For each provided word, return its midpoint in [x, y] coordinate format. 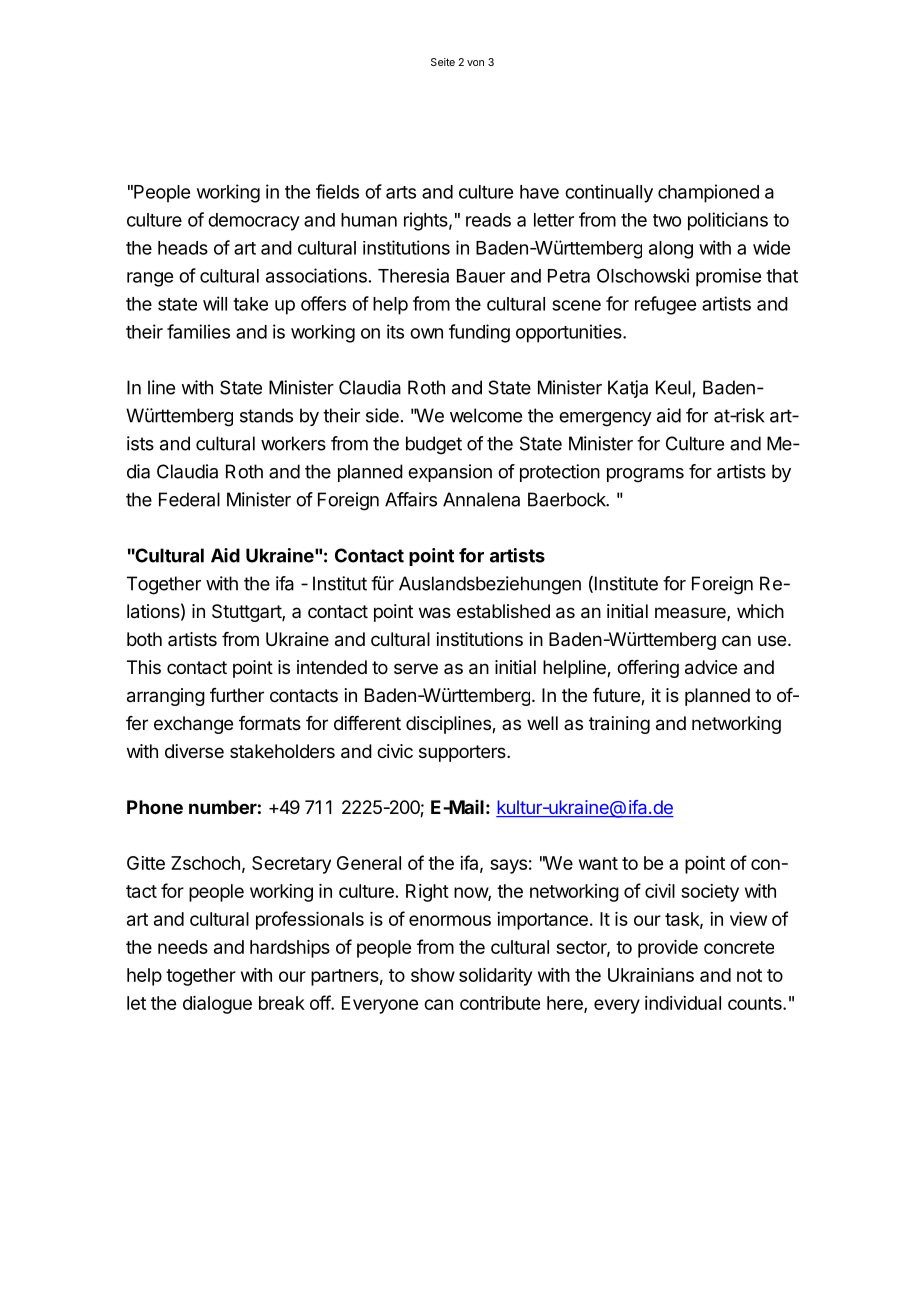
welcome [486, 415]
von [475, 63]
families [198, 331]
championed [708, 193]
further [237, 695]
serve [416, 668]
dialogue [217, 1005]
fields [337, 191]
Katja [628, 389]
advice [711, 667]
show [433, 975]
